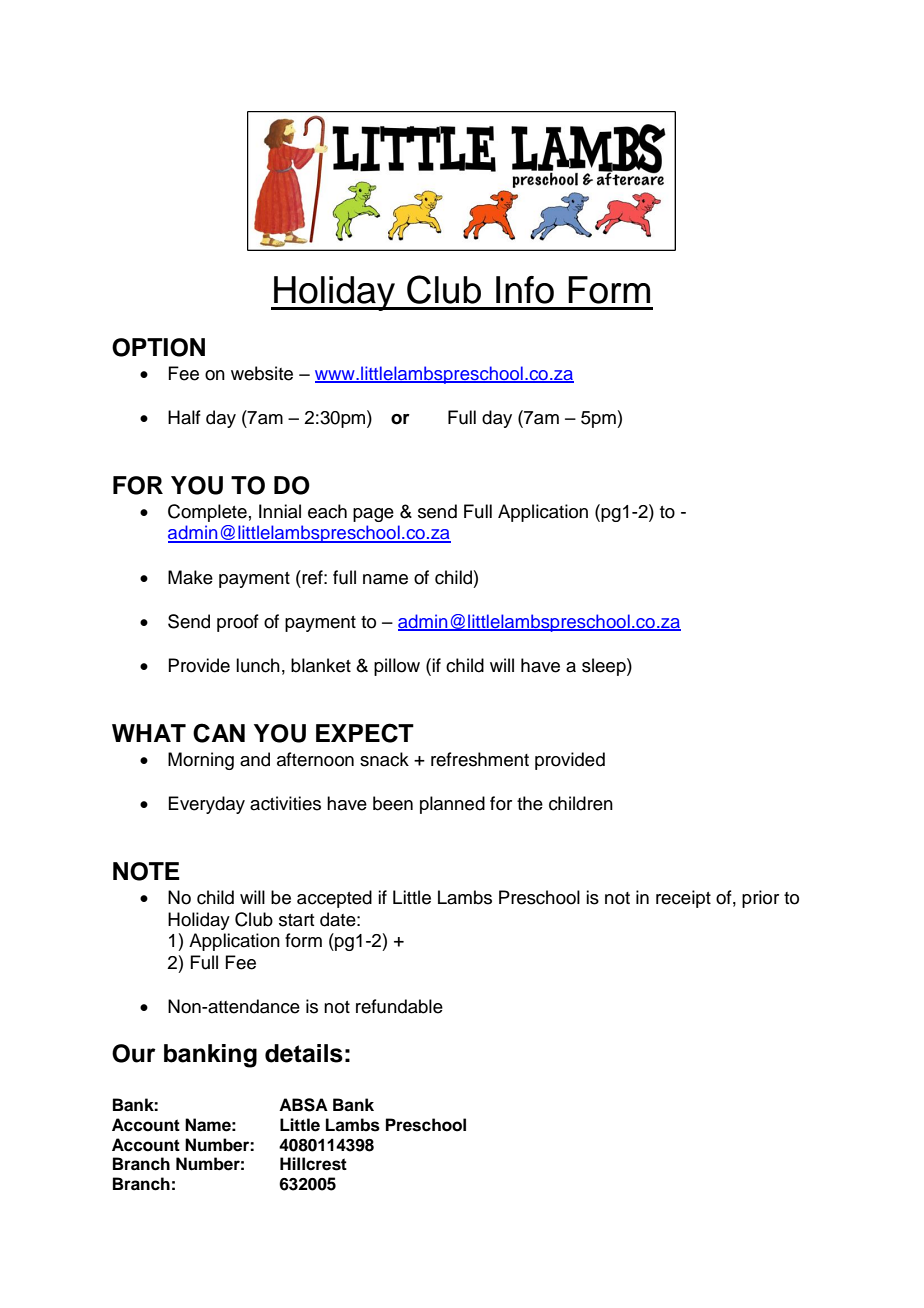 The height and width of the screenshot is (1308, 924). I want to click on lunch, so click(258, 665).
